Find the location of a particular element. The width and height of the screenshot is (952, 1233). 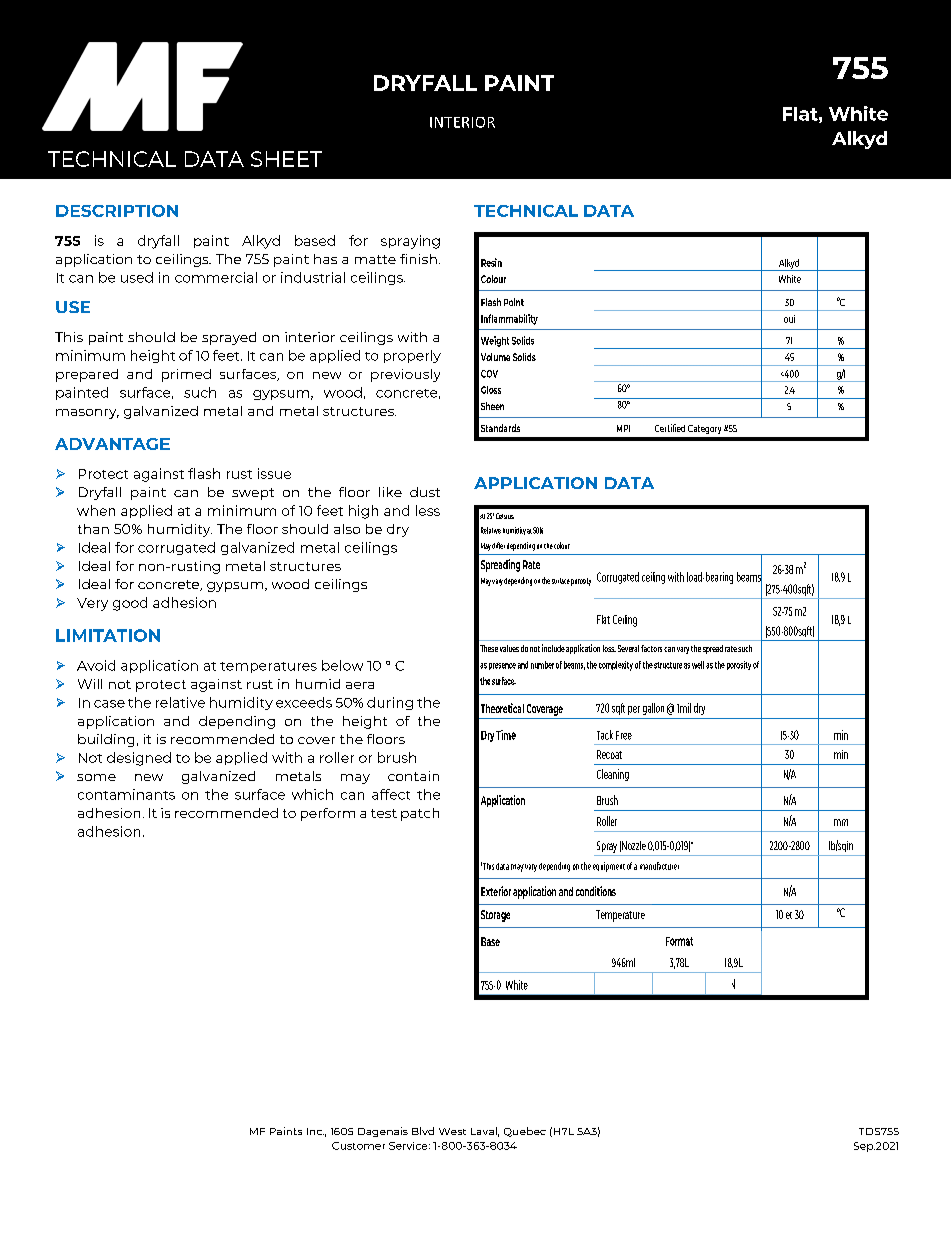

oui is located at coordinates (789, 319).
